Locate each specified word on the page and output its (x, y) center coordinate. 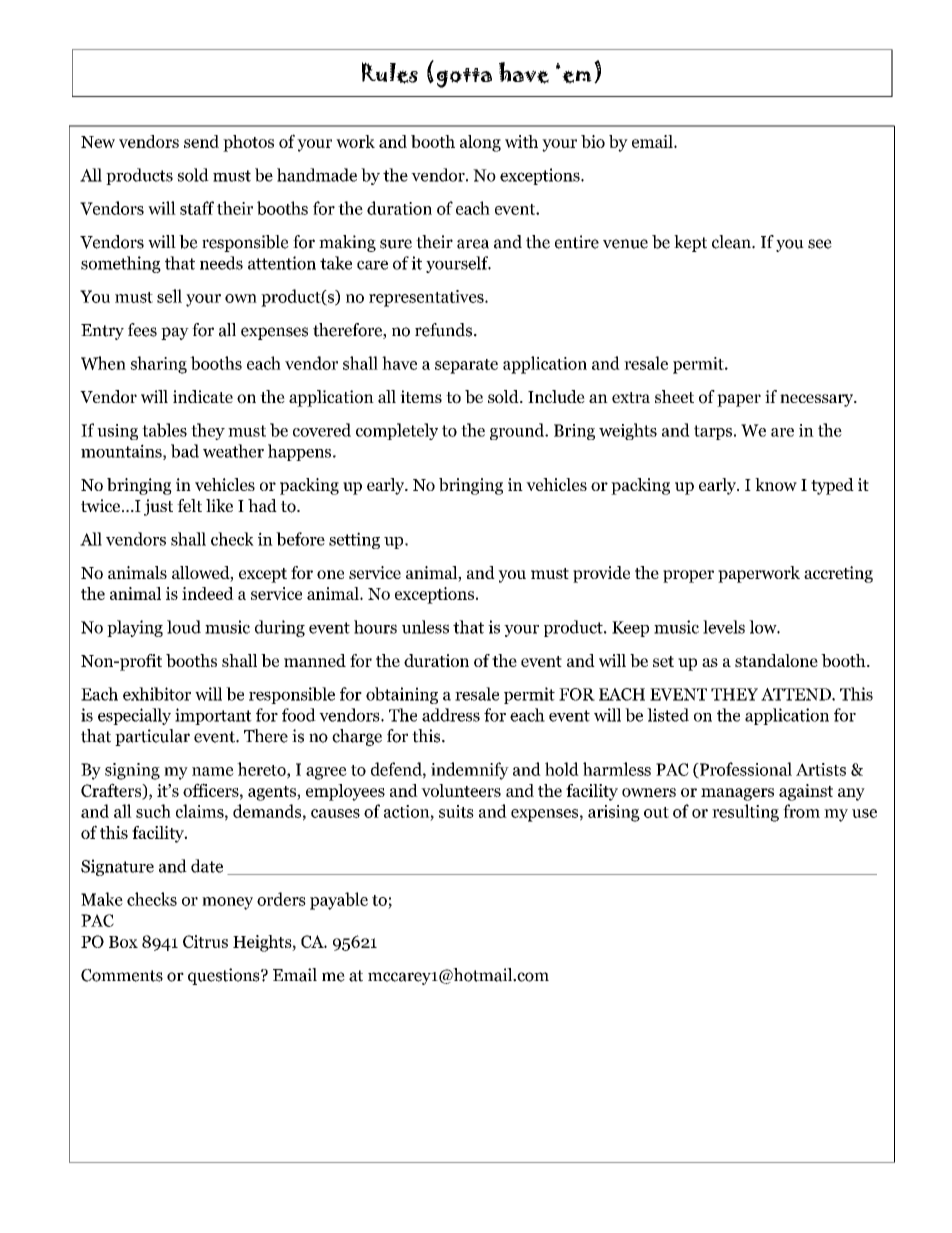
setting (354, 540)
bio (593, 141)
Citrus (205, 941)
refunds (445, 330)
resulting (745, 813)
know (776, 484)
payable (339, 901)
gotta (464, 78)
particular (152, 737)
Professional (744, 770)
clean (732, 242)
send (201, 141)
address (451, 715)
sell (169, 296)
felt (189, 505)
